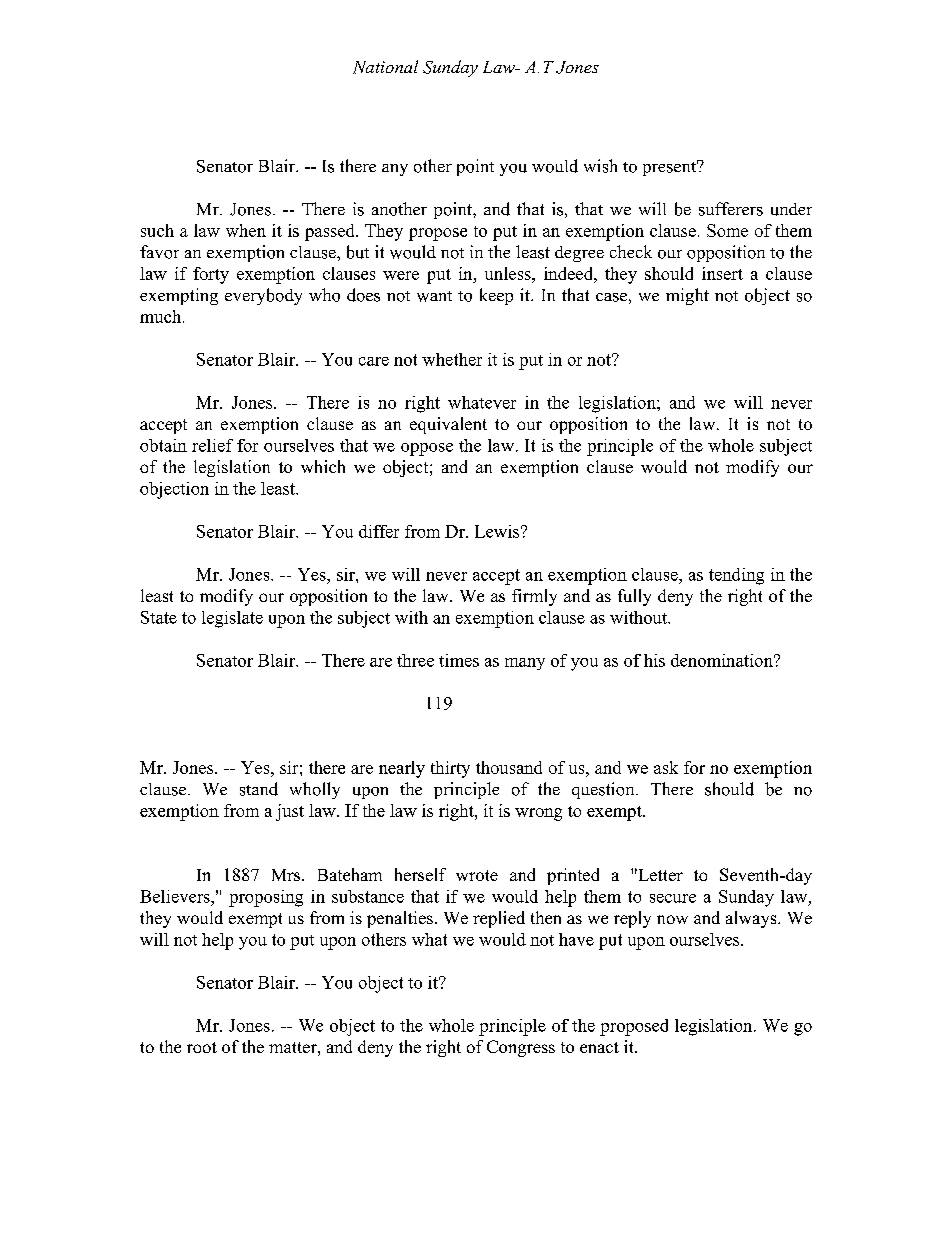 This screenshot has height=1233, width=952. I want to click on times, so click(459, 660).
